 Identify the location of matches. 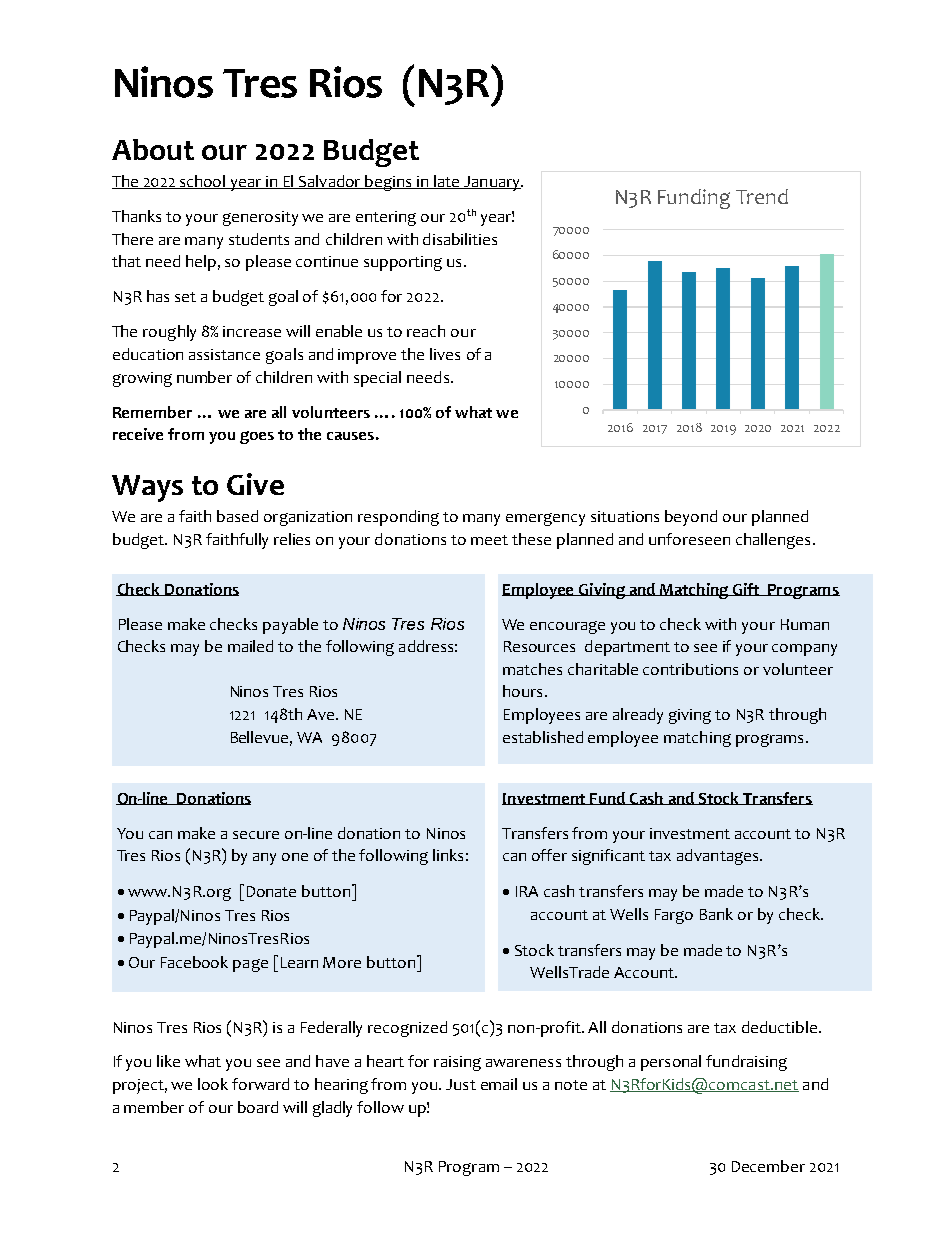
(532, 669).
